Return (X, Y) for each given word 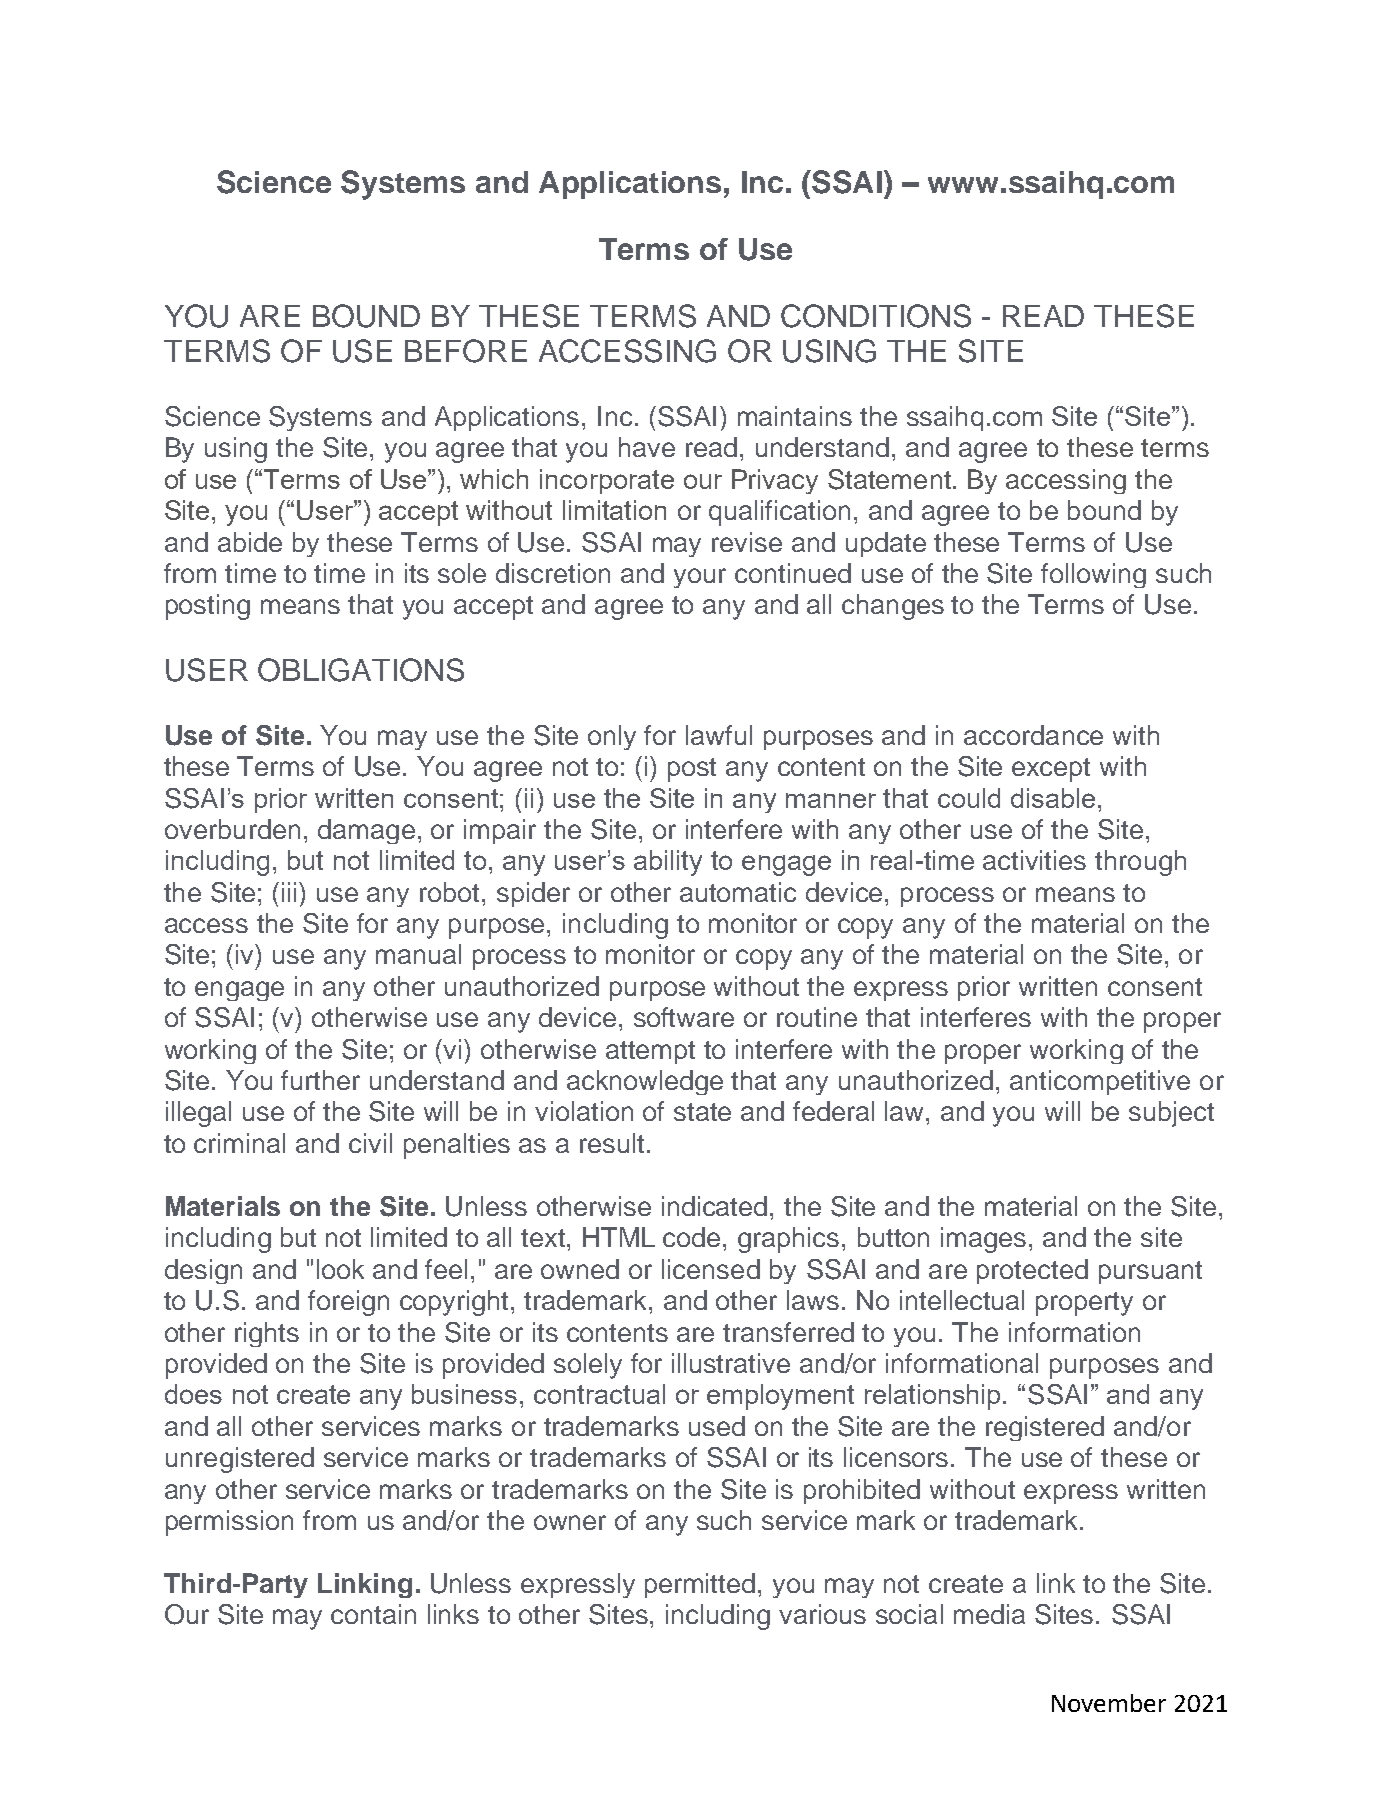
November (1109, 1703)
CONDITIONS (876, 316)
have (647, 447)
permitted (700, 1585)
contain (373, 1614)
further (320, 1080)
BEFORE (466, 351)
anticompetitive (1100, 1082)
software (684, 1017)
